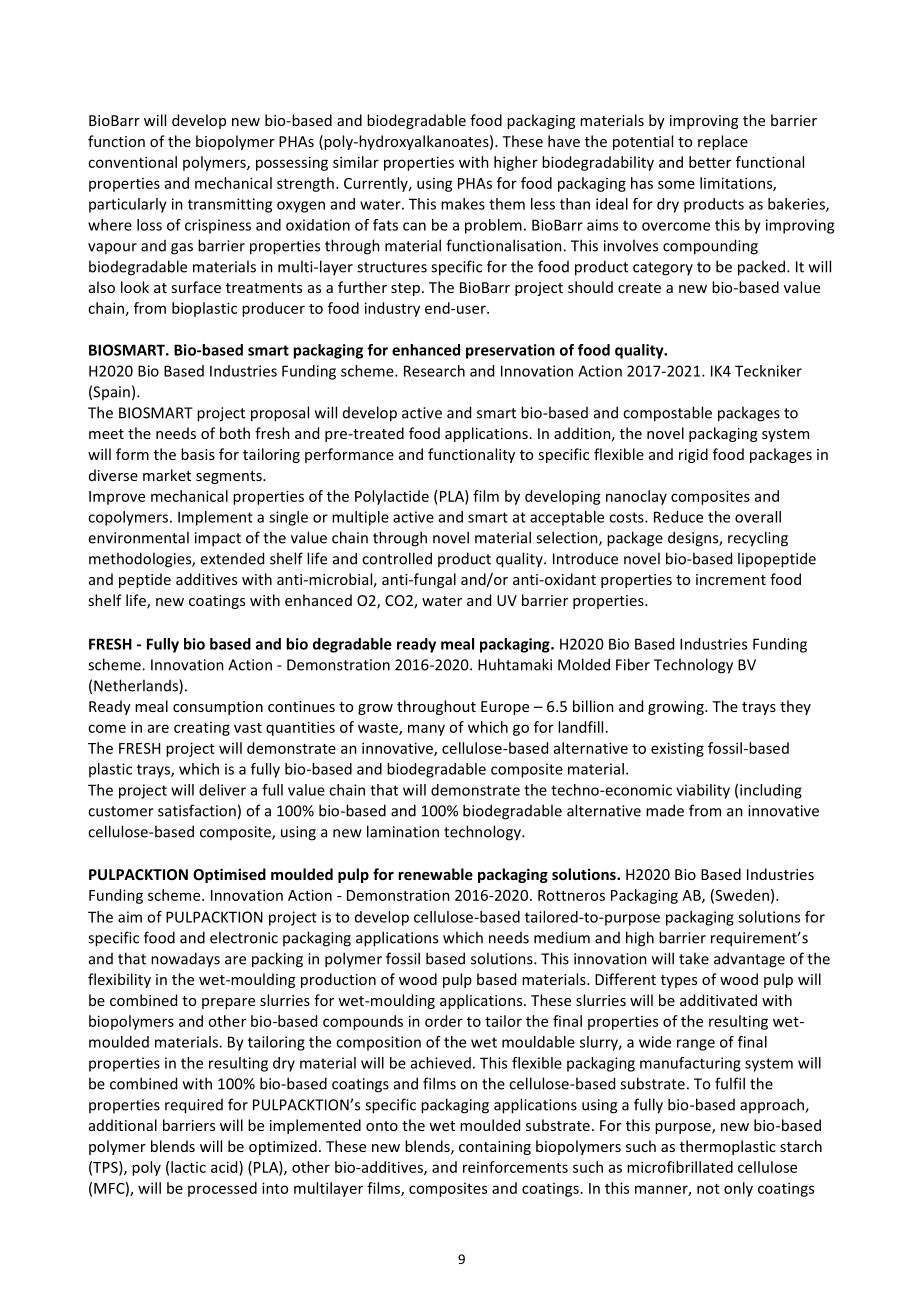 The width and height of the screenshot is (924, 1308). Describe the element at coordinates (198, 454) in the screenshot. I see `basis` at that location.
